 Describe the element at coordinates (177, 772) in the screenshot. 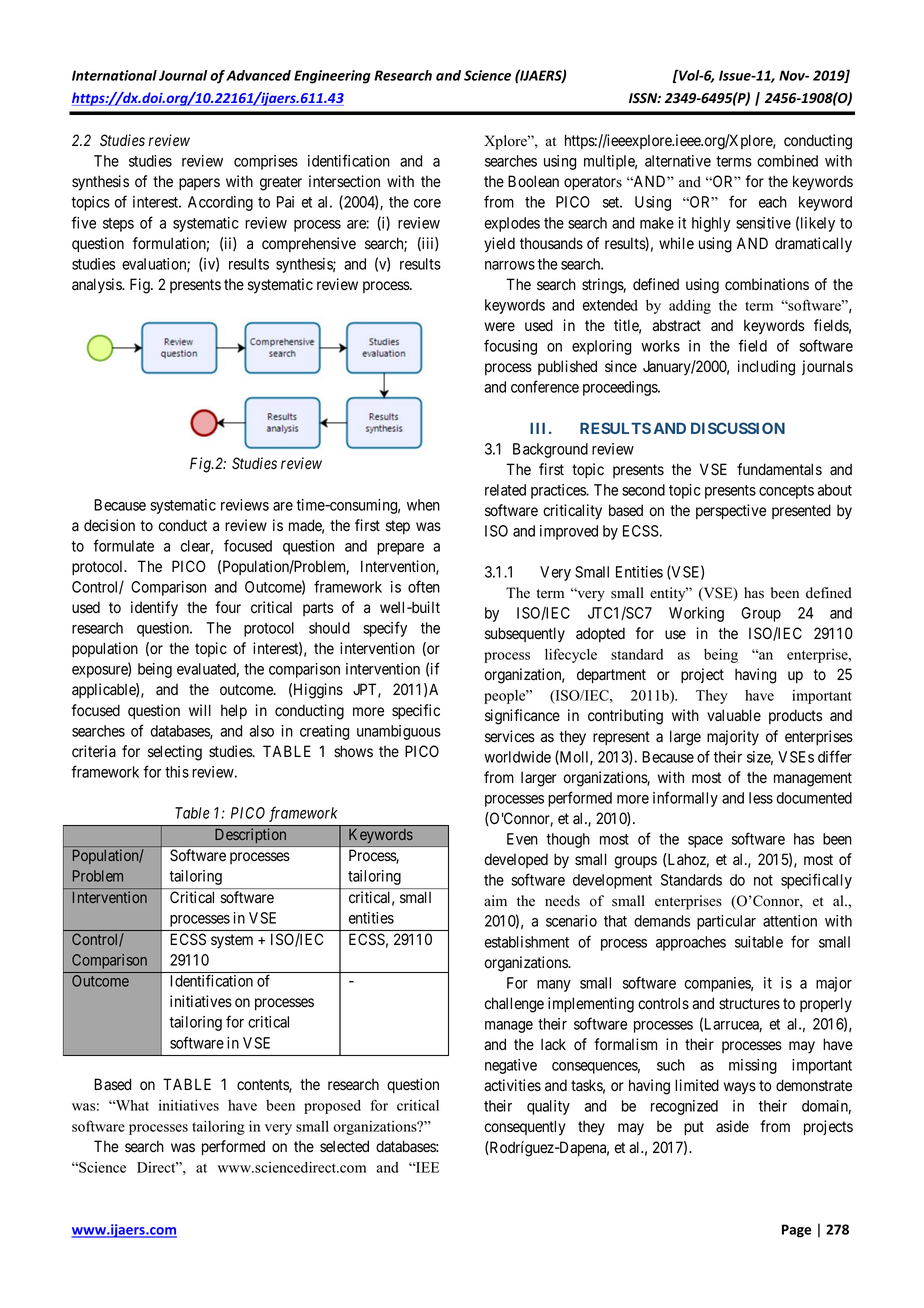

I see `this` at that location.
